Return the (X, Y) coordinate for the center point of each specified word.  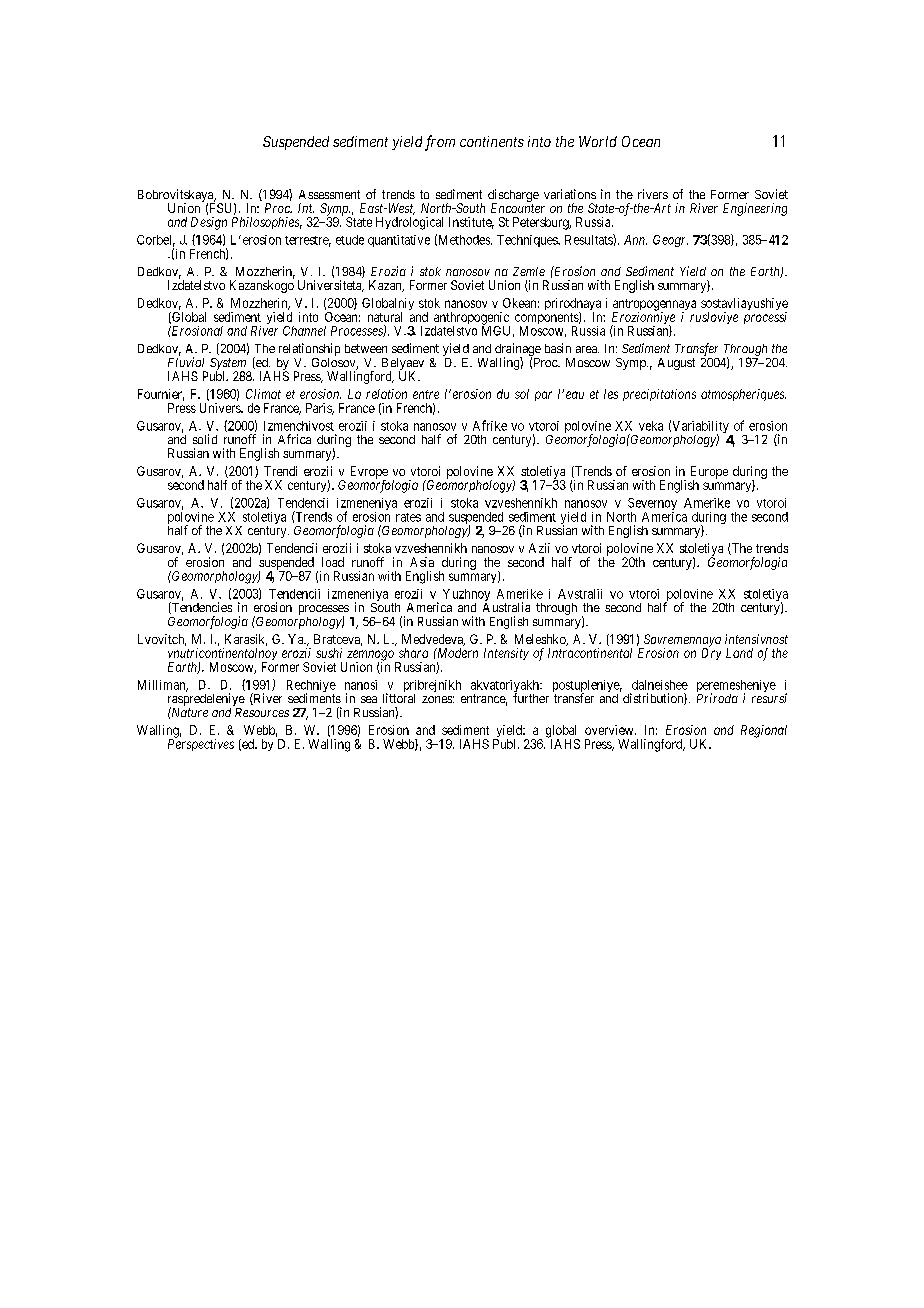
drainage (518, 351)
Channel (304, 331)
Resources (262, 712)
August (676, 364)
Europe (709, 473)
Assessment (329, 194)
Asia (422, 562)
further (531, 698)
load (333, 562)
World (598, 141)
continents (492, 141)
